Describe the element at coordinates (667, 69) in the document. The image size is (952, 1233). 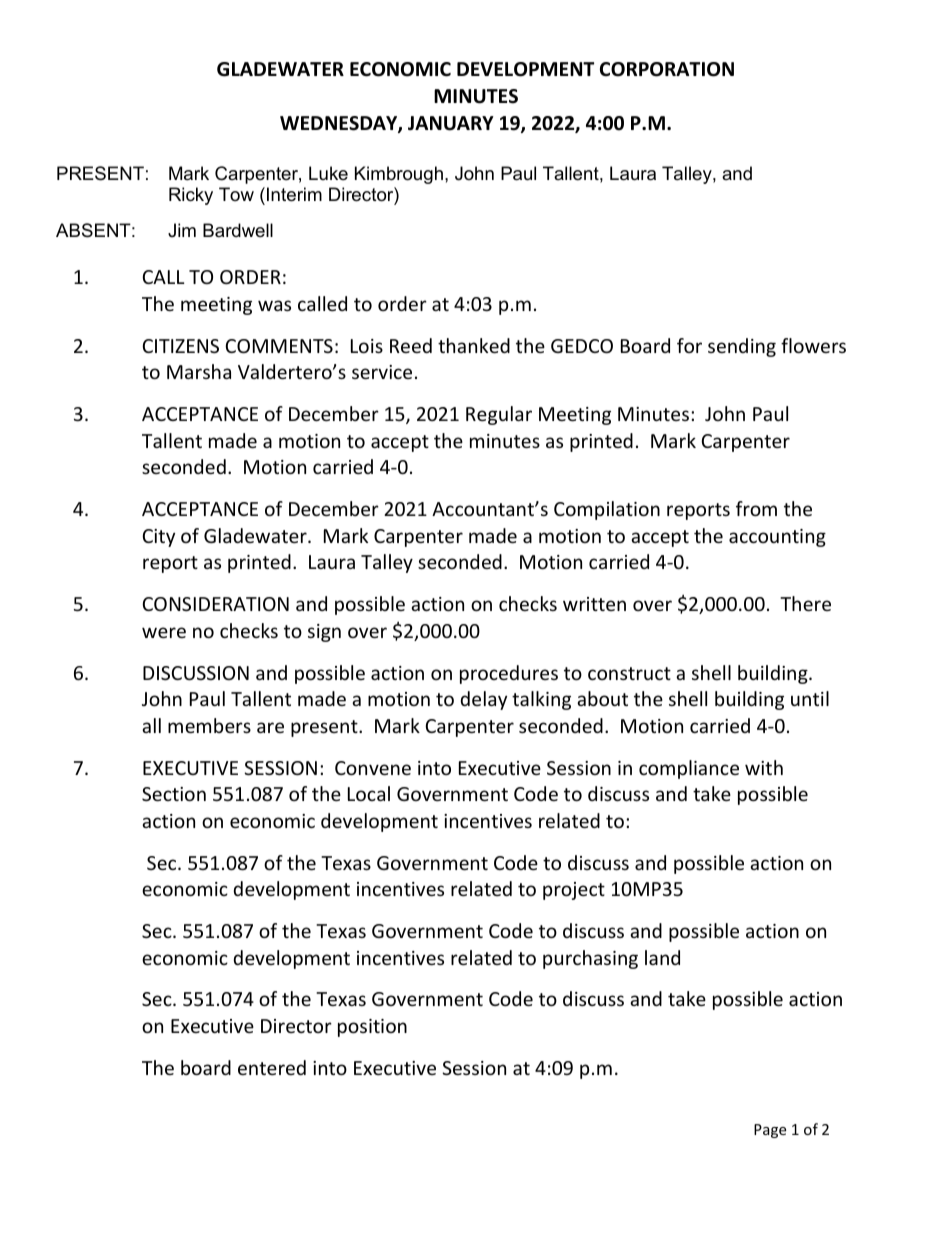
I see `CORPORATION` at that location.
